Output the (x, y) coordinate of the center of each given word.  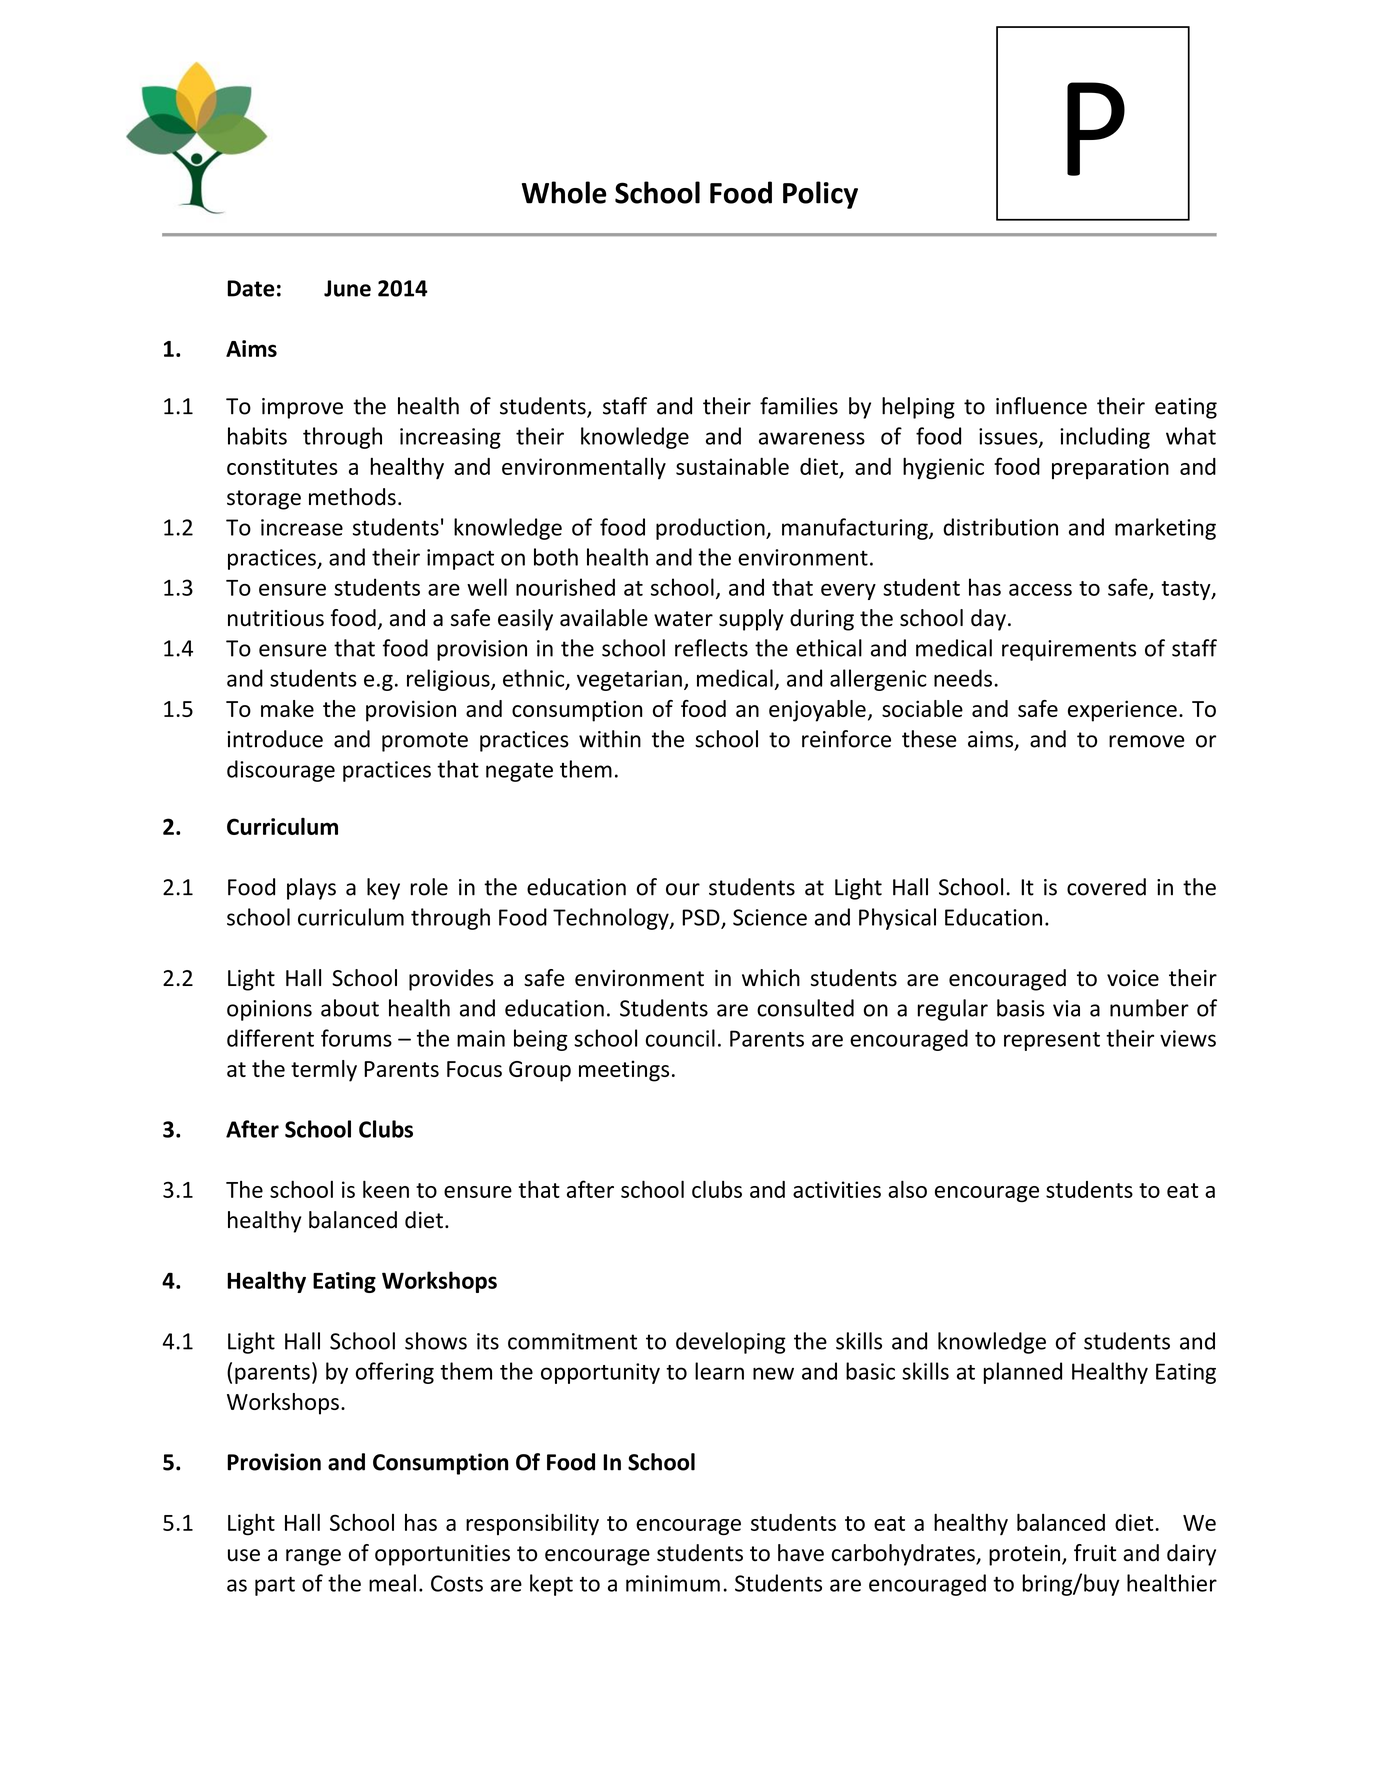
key (383, 889)
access (1040, 590)
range (313, 1557)
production (711, 529)
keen (386, 1189)
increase (302, 527)
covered (1106, 887)
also (907, 1189)
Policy (820, 195)
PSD (702, 918)
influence (1041, 406)
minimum (673, 1583)
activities (837, 1189)
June (347, 288)
